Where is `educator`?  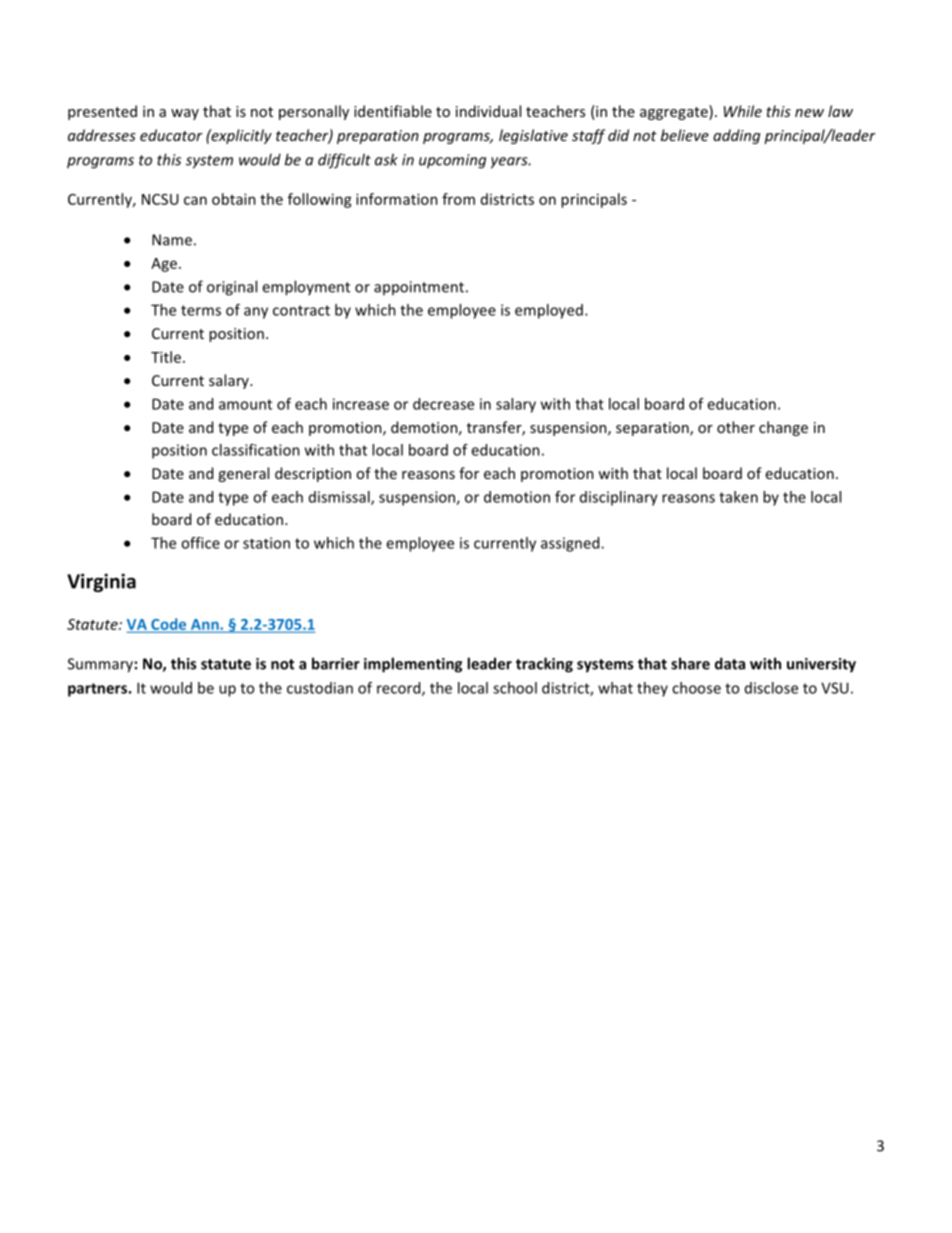 educator is located at coordinates (171, 135).
